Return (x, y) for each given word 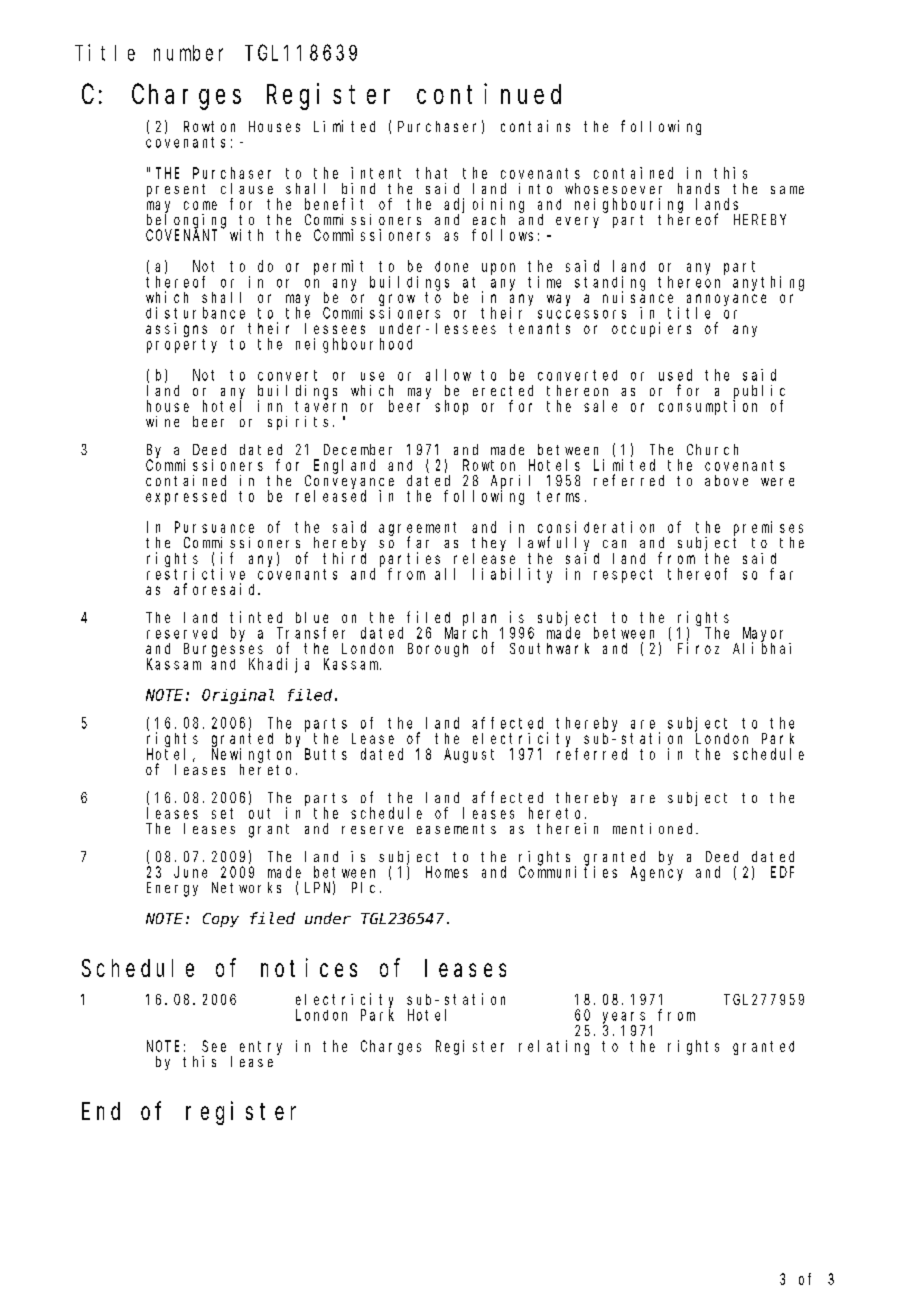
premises (768, 529)
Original (238, 696)
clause (247, 188)
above (726, 480)
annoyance (726, 301)
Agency (657, 873)
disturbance (195, 313)
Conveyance (349, 483)
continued (489, 93)
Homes (447, 872)
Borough (438, 650)
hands (698, 188)
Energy (172, 889)
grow (397, 301)
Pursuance (214, 527)
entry (261, 1048)
